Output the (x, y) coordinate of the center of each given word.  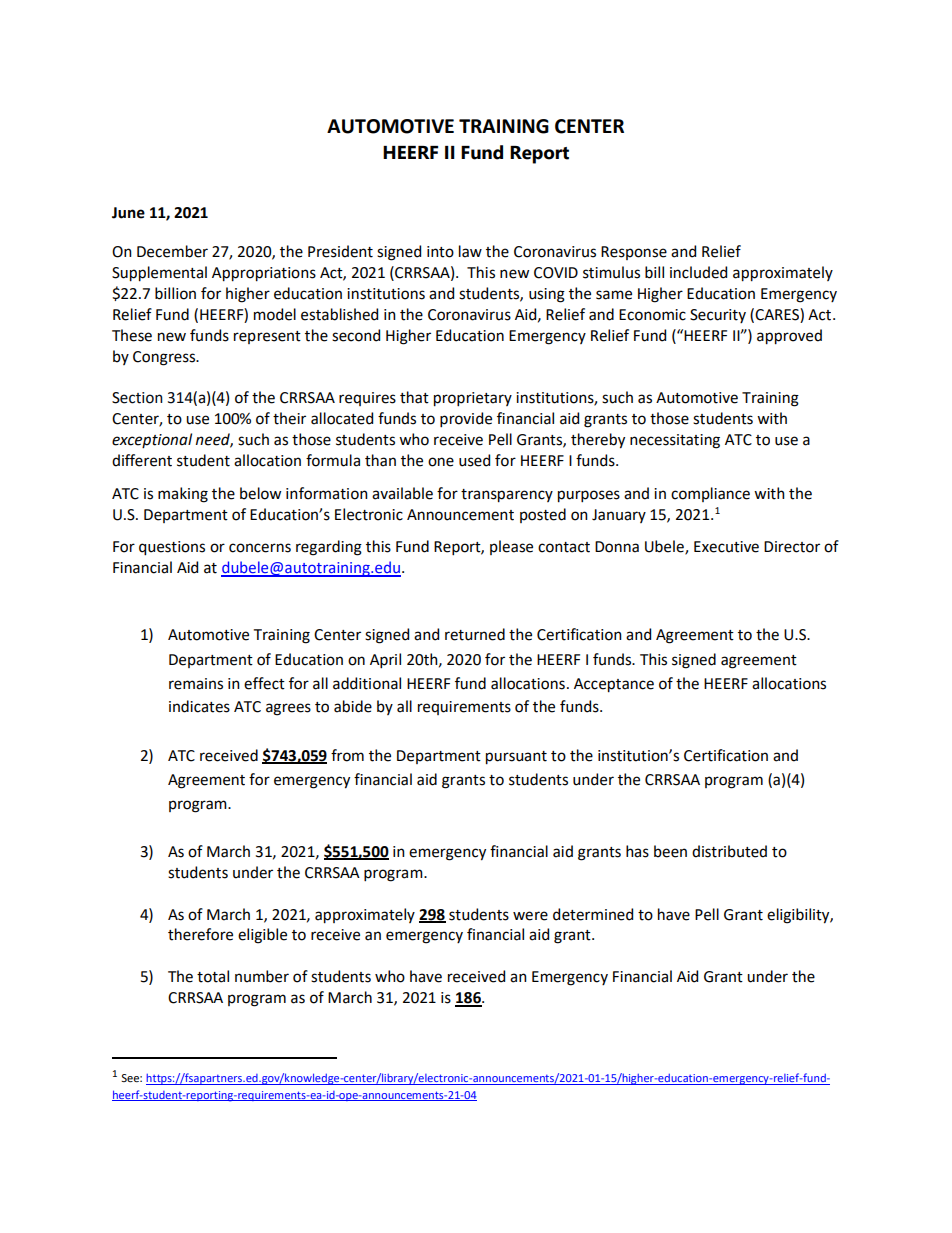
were (530, 916)
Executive (726, 547)
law (470, 251)
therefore (200, 934)
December (172, 251)
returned (475, 634)
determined (593, 914)
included (698, 272)
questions (172, 548)
